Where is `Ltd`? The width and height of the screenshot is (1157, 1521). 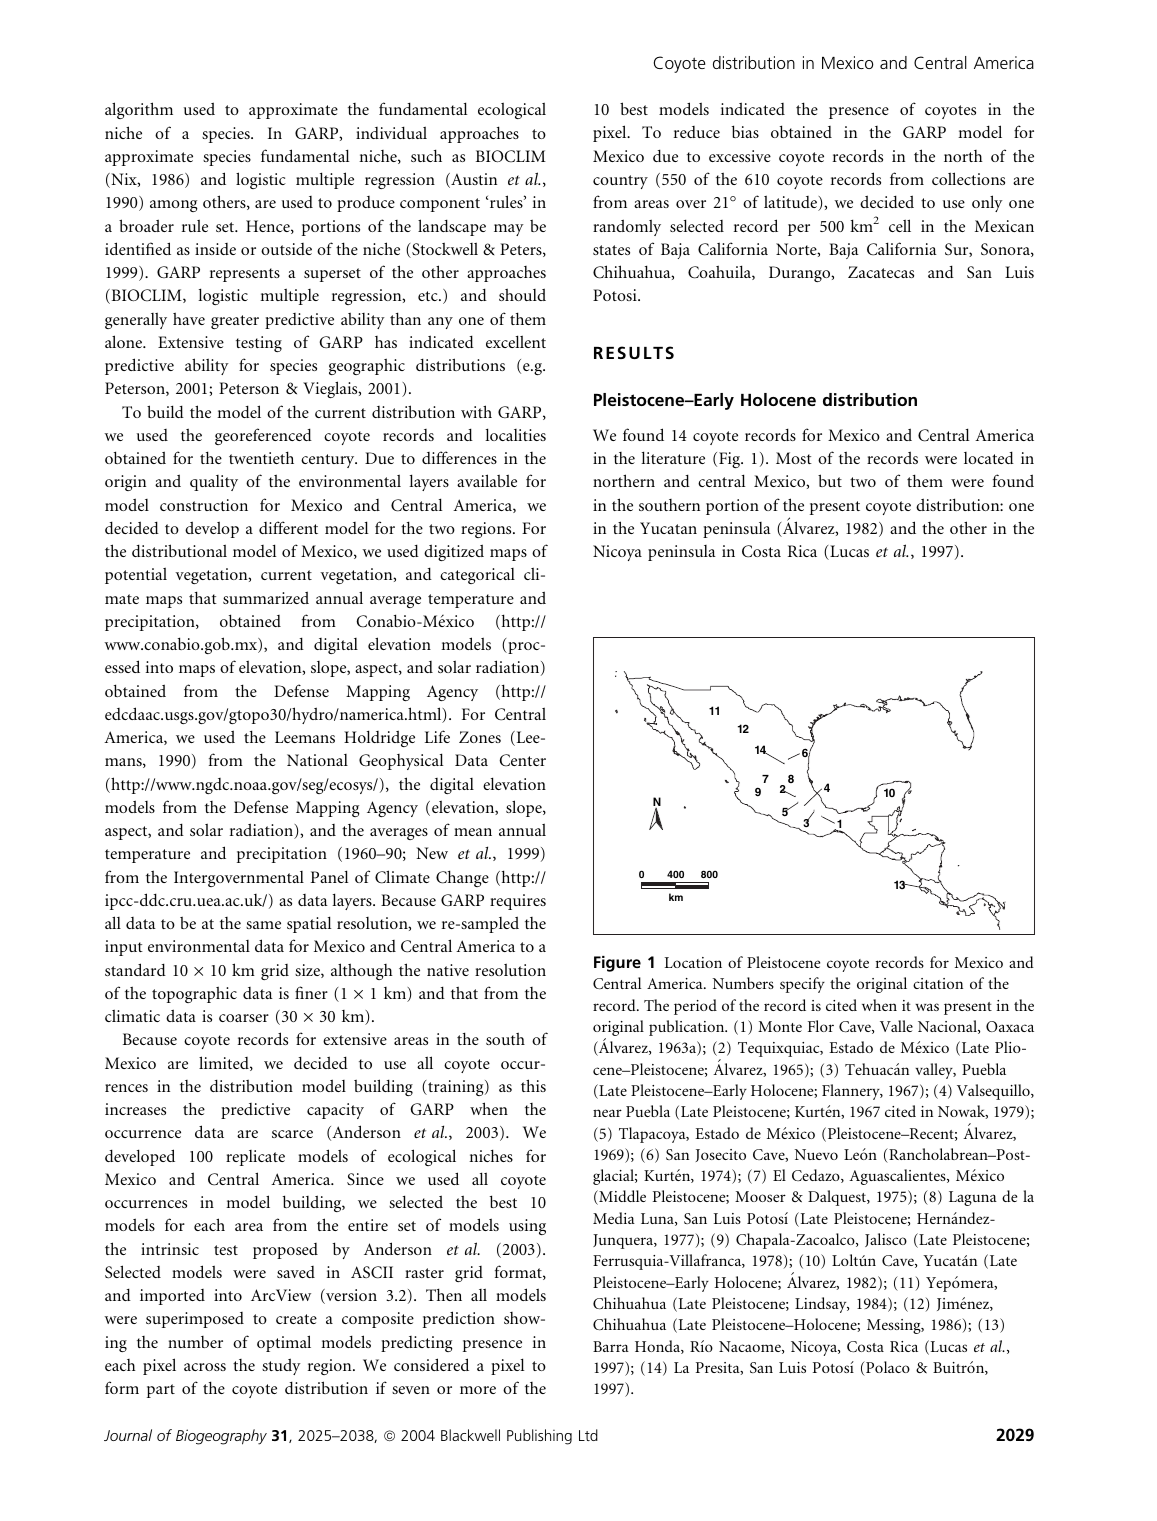 Ltd is located at coordinates (588, 1435).
